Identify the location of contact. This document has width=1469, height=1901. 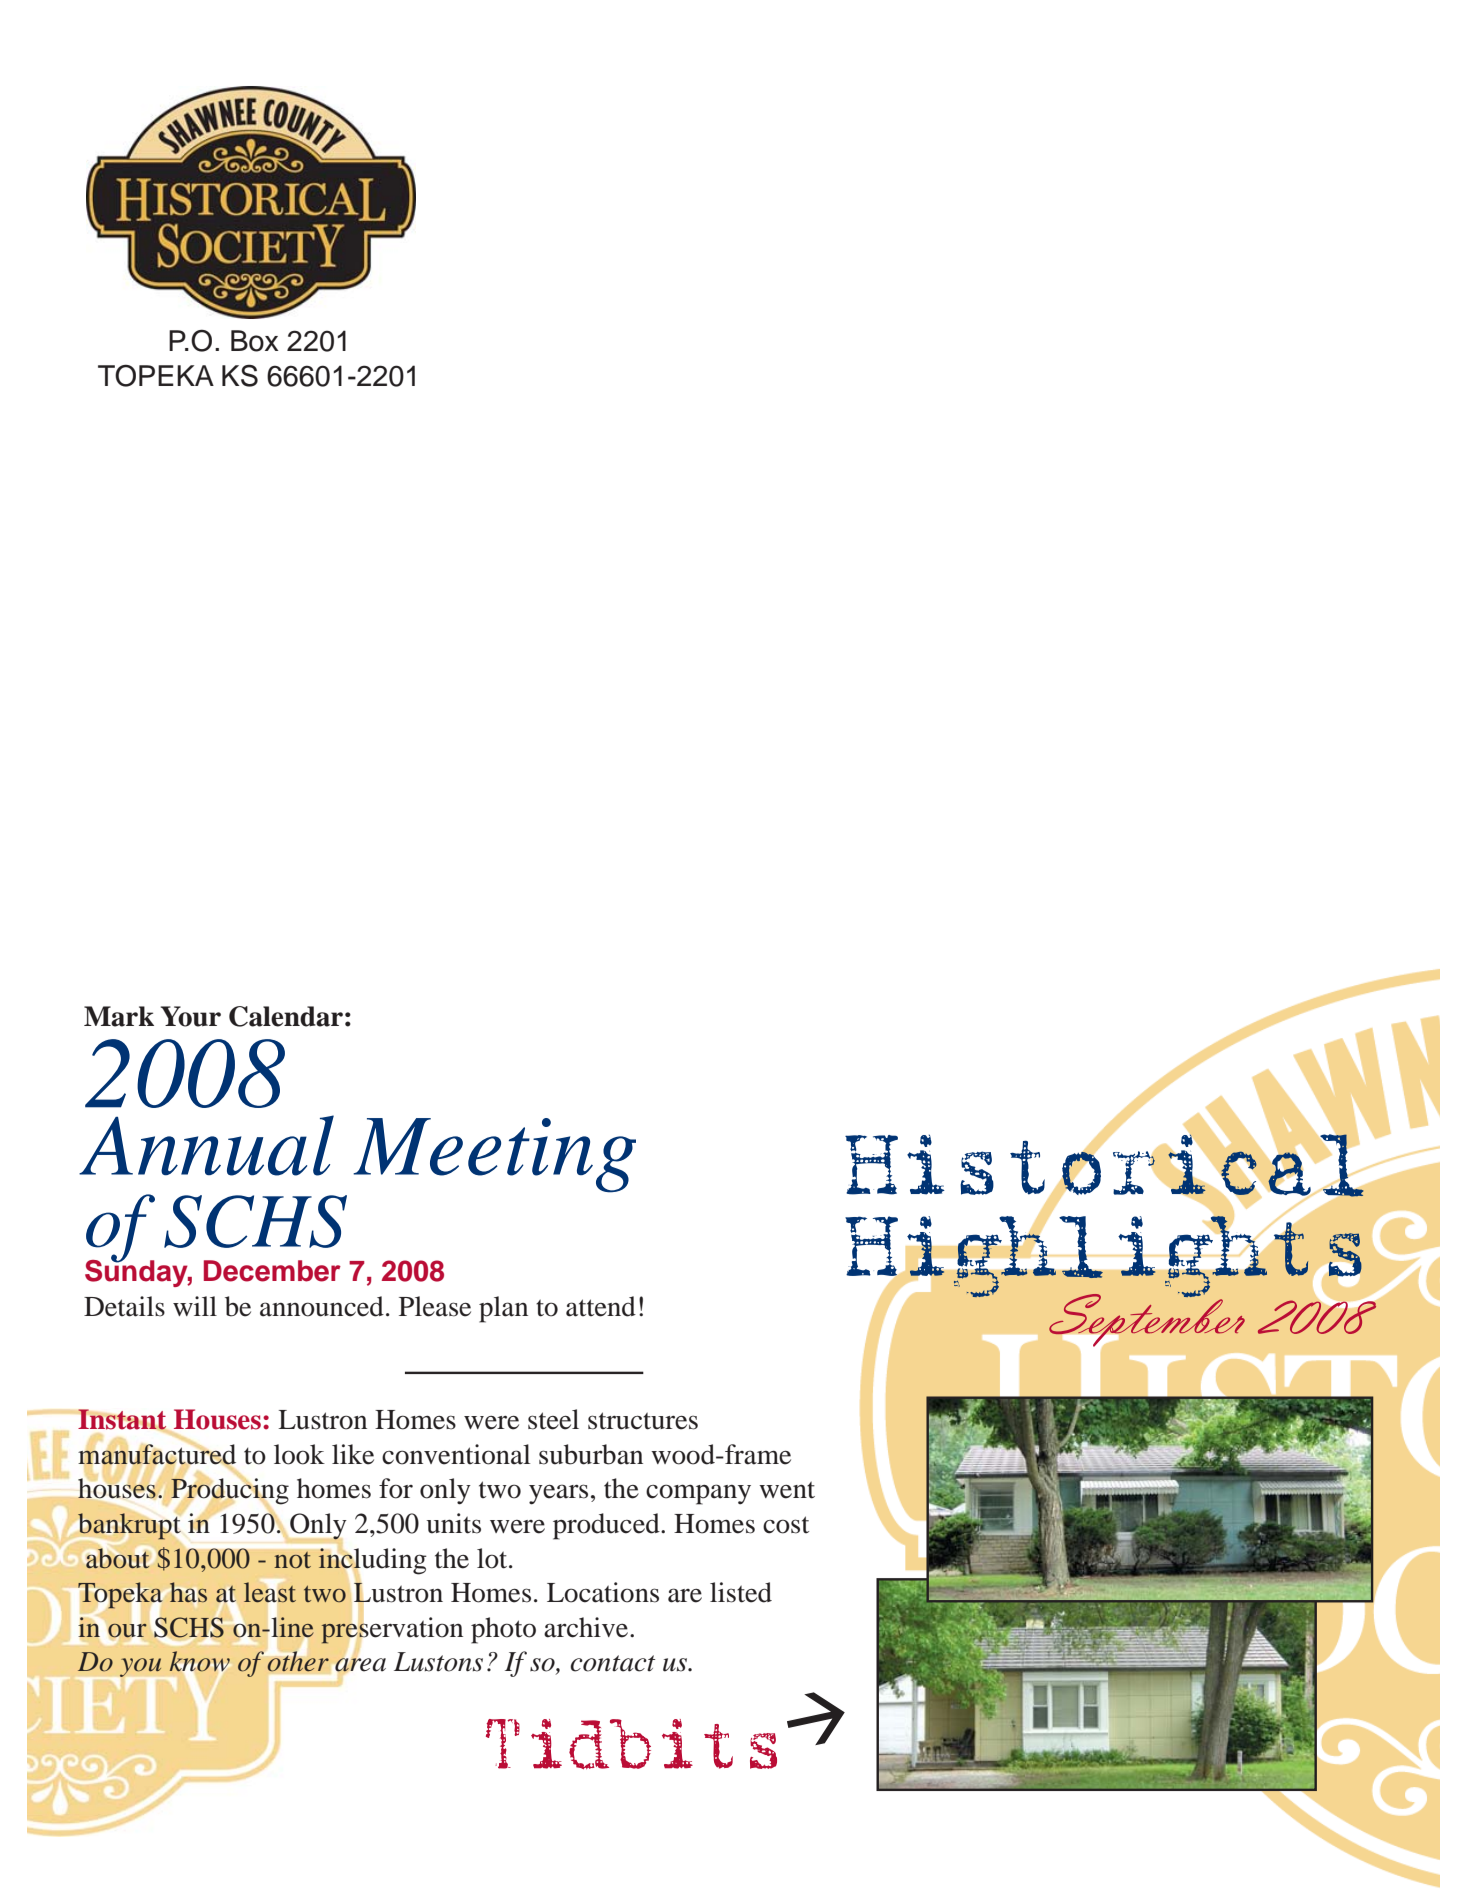
(612, 1663).
